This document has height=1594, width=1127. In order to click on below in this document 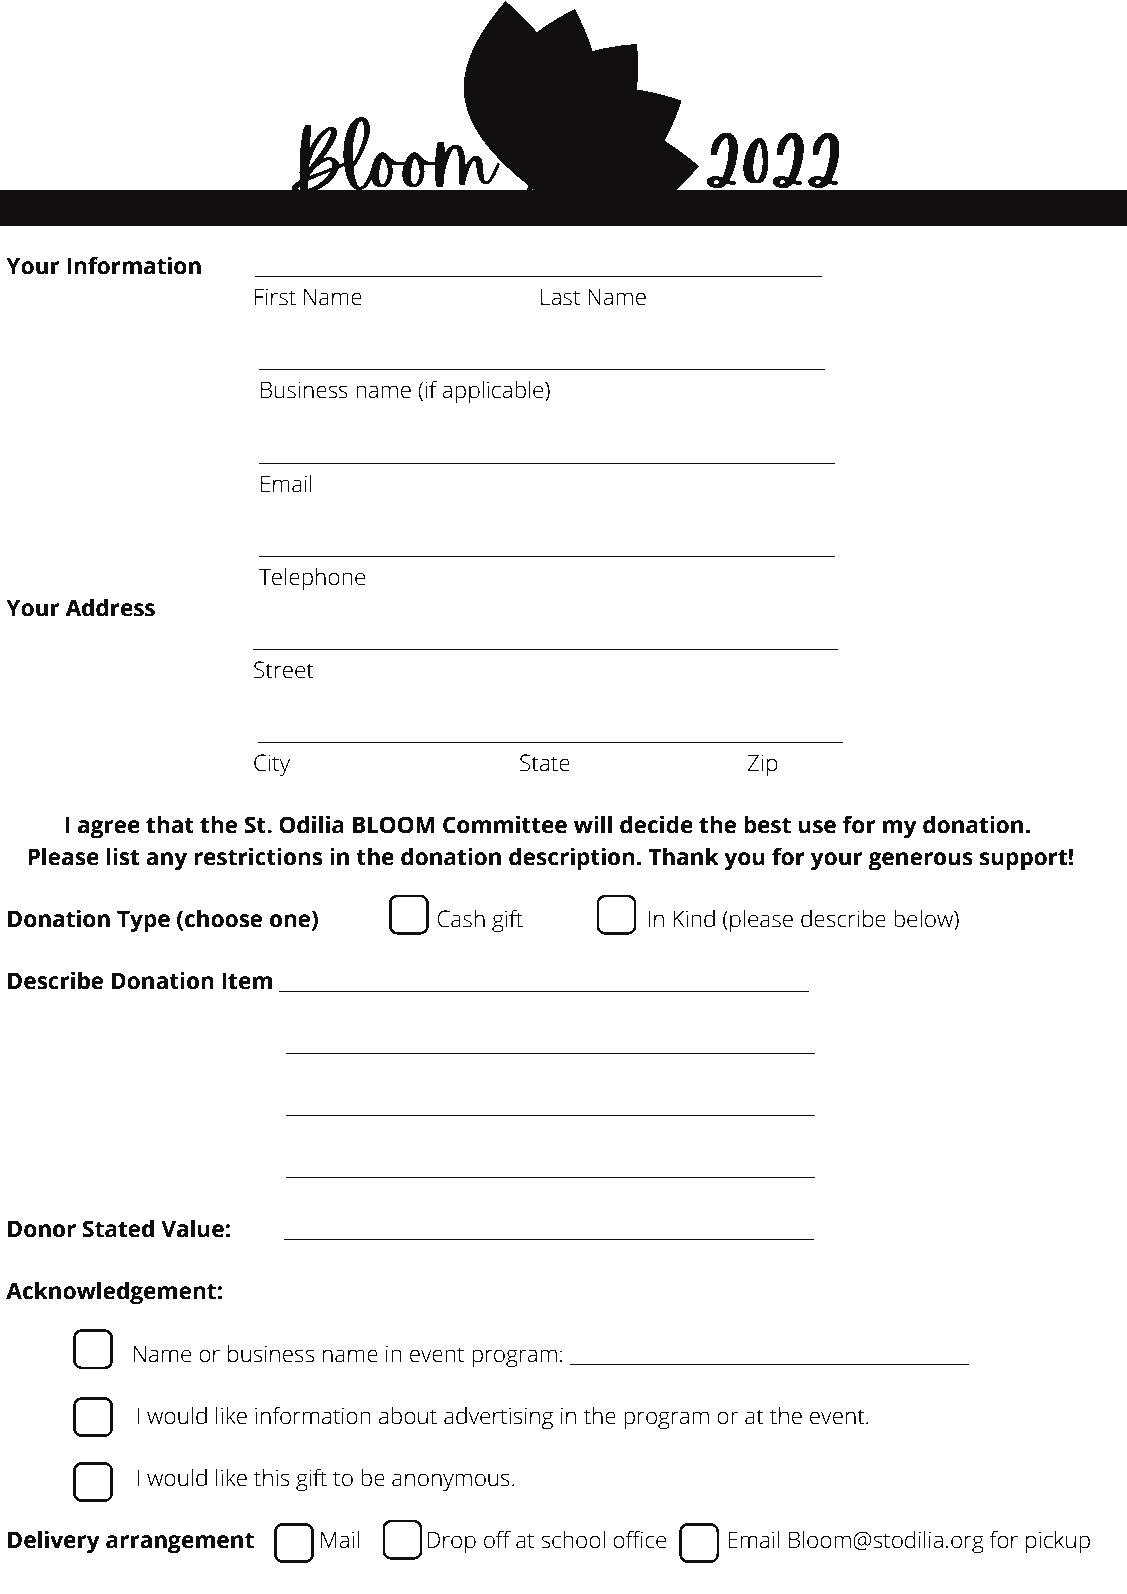, I will do `click(924, 918)`.
